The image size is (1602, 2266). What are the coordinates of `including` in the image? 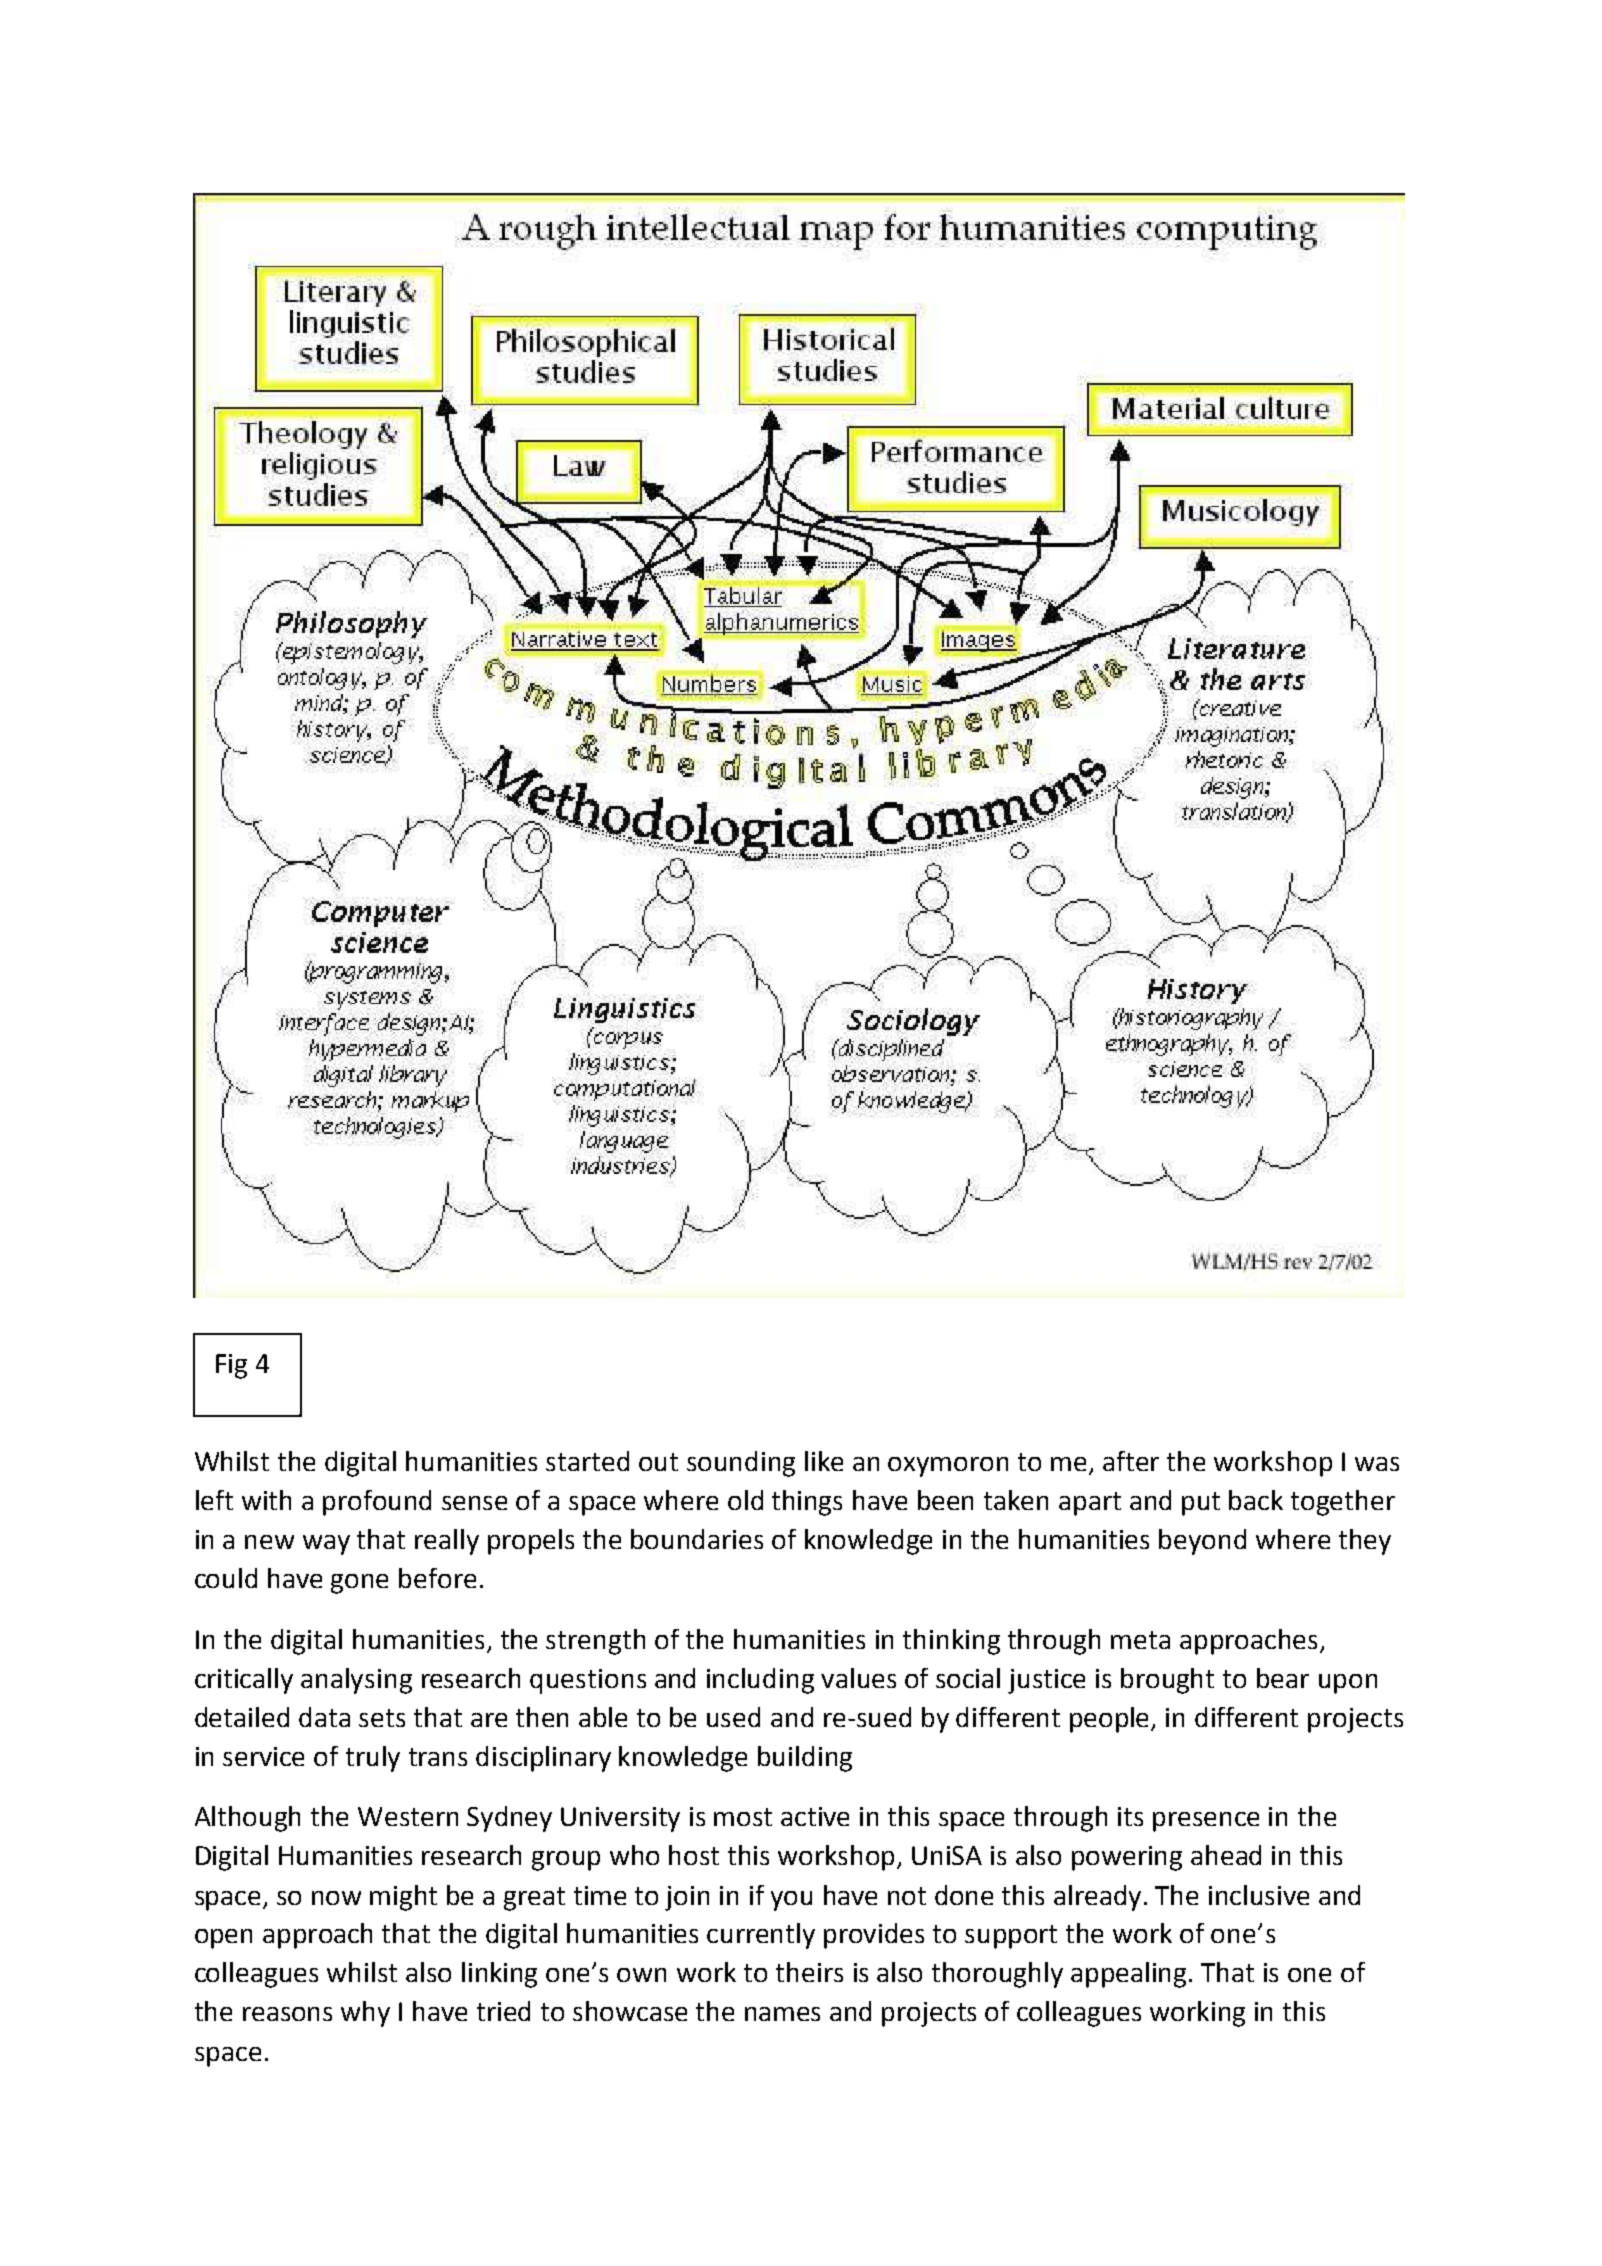 It's located at (760, 1681).
